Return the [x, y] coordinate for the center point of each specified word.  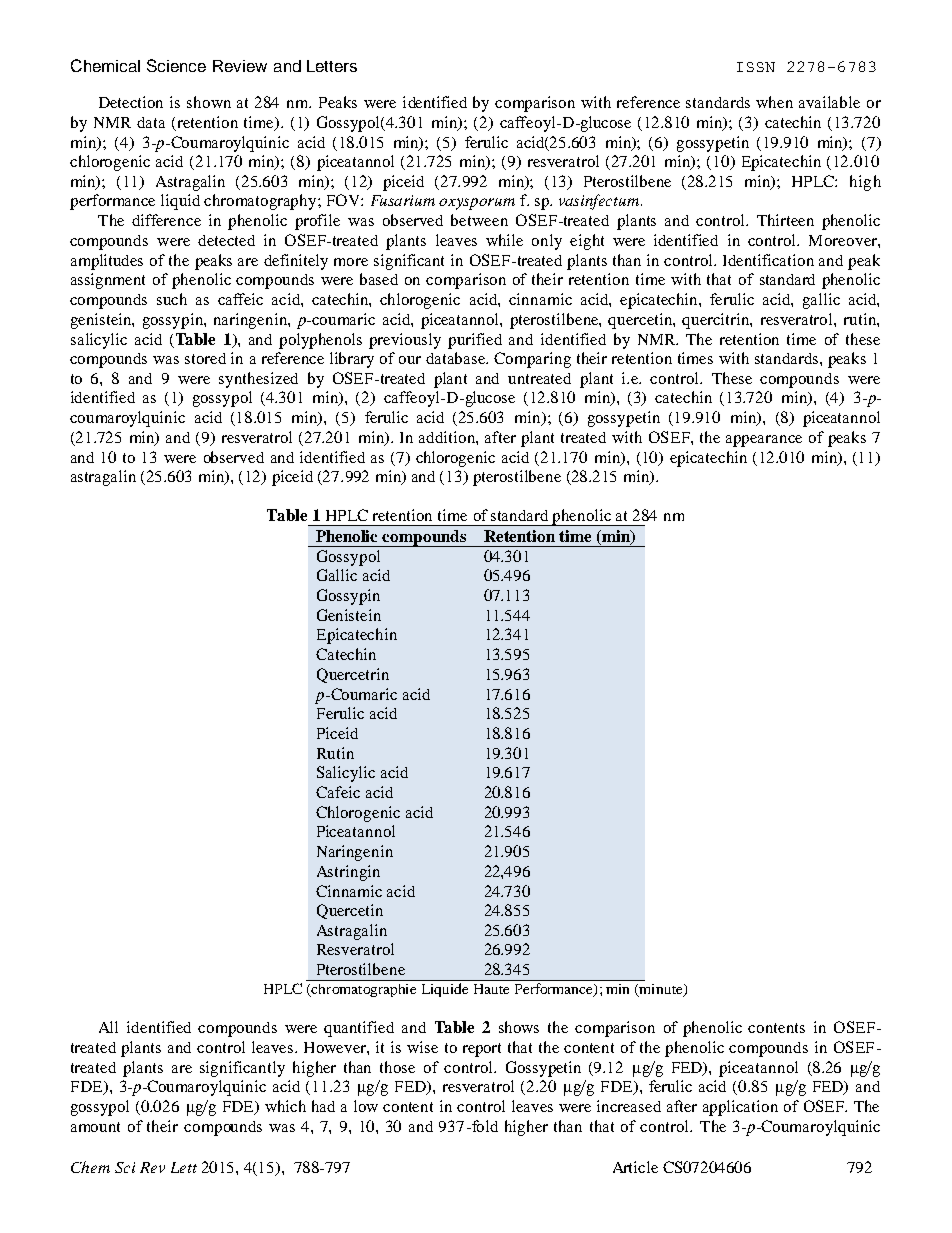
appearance [764, 441]
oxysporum [477, 204]
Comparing [532, 360]
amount [95, 1127]
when [774, 102]
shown [209, 102]
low [366, 1106]
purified [475, 341]
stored [205, 358]
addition [448, 437]
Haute [491, 989]
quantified [359, 1029]
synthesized [258, 380]
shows [519, 1027]
